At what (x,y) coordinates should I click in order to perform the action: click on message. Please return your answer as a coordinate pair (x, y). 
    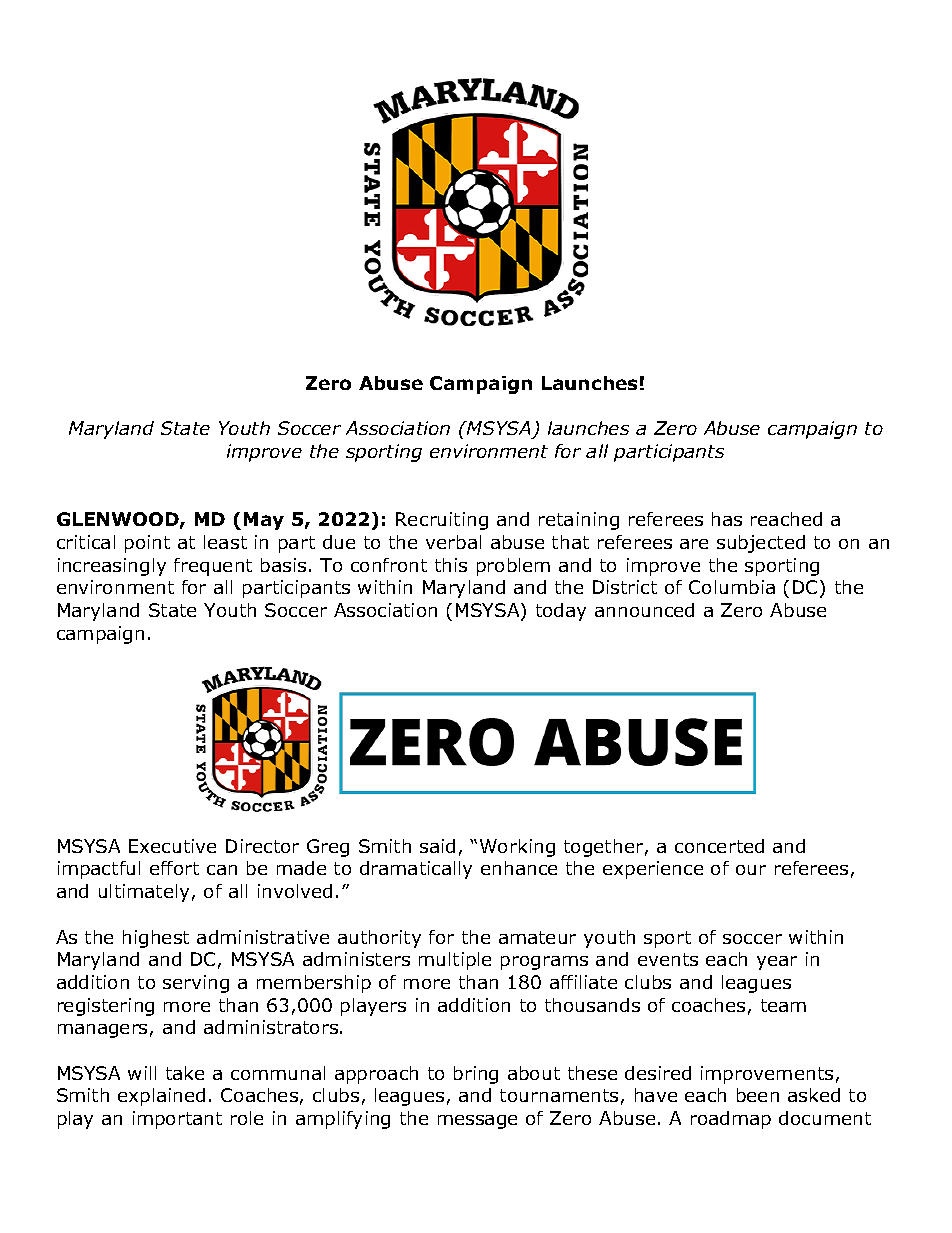
    Looking at the image, I should click on (477, 1122).
